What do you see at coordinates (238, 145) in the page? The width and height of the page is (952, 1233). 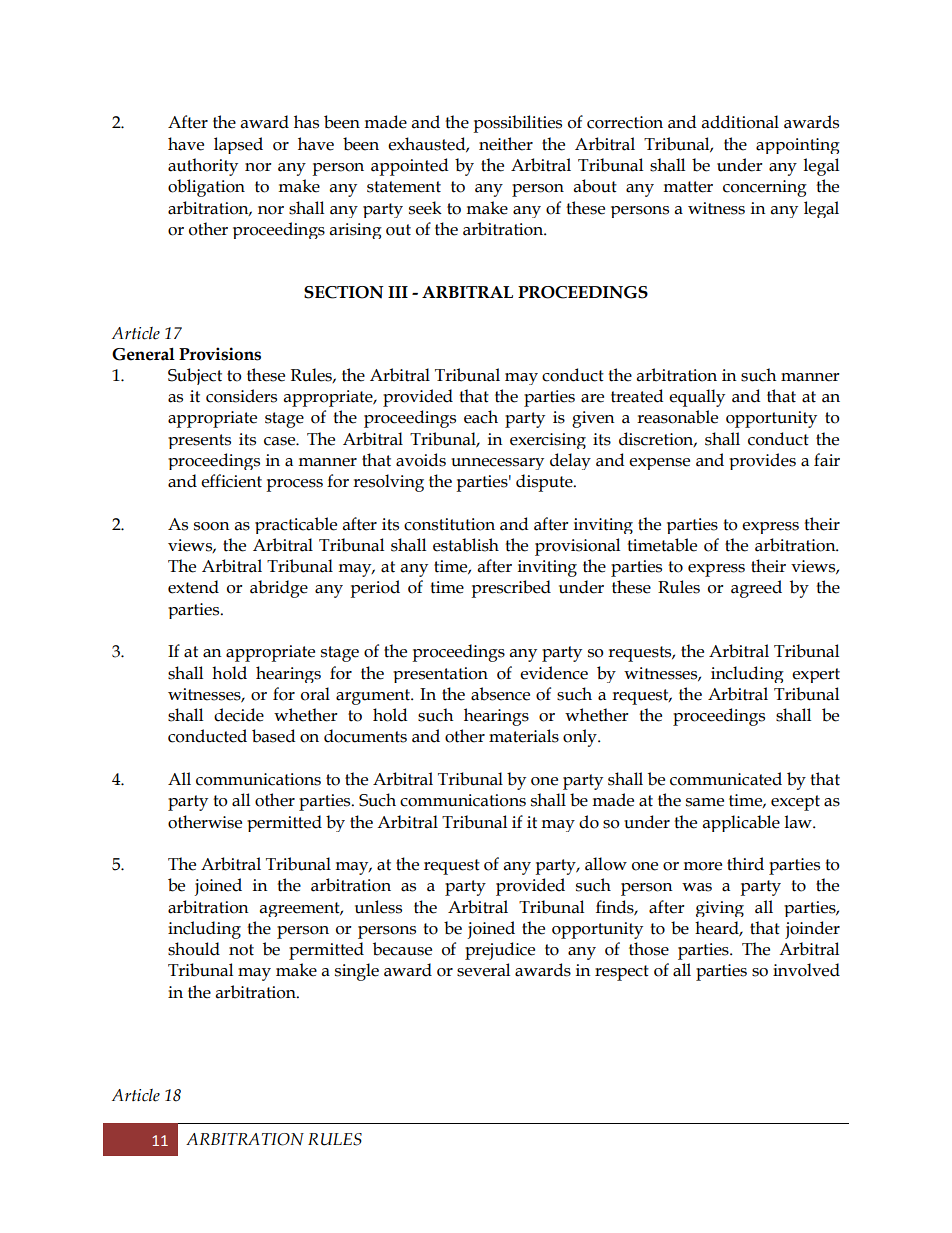 I see `lapsed` at bounding box center [238, 145].
